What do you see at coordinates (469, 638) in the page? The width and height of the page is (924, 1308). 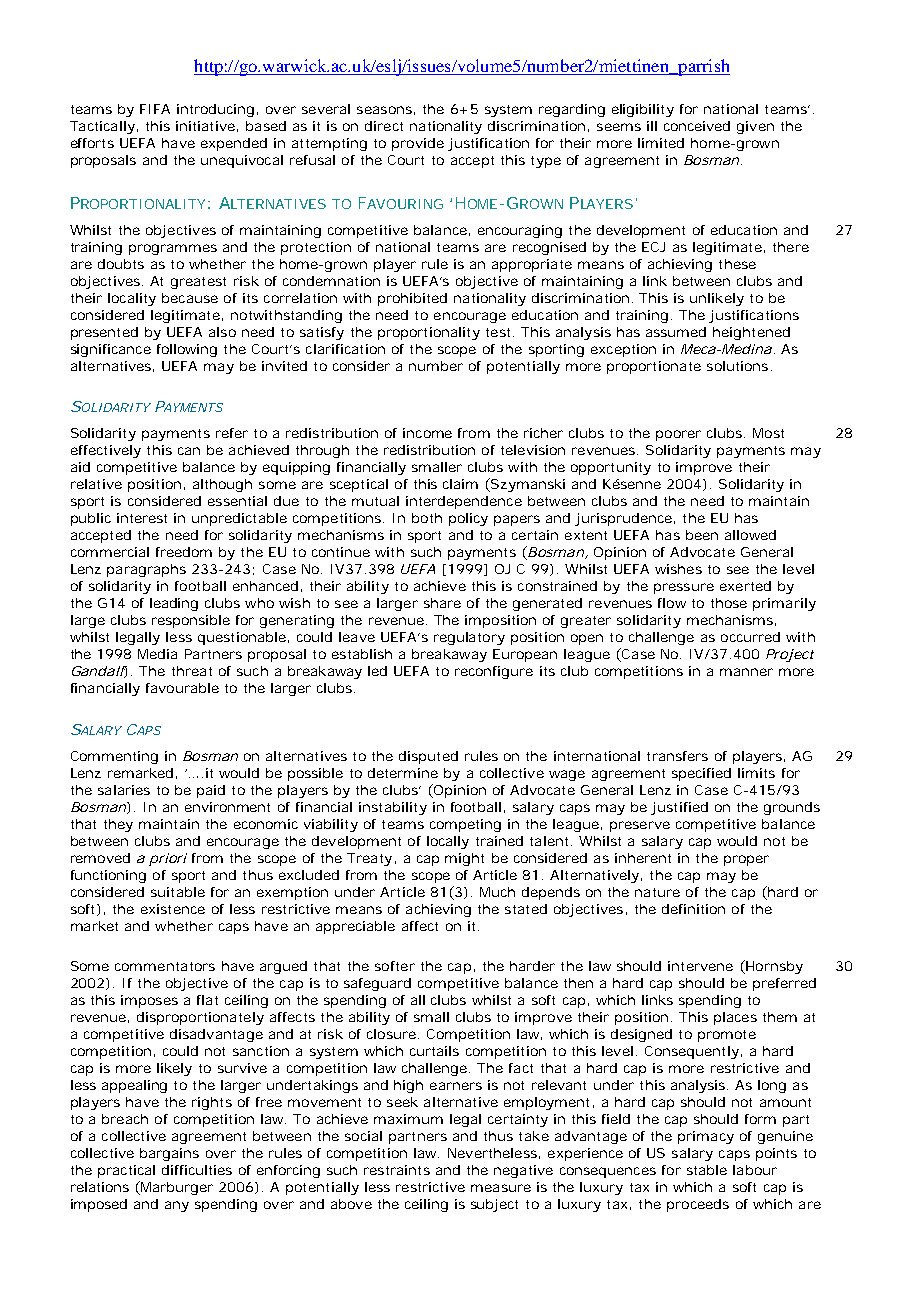 I see `regulatory` at bounding box center [469, 638].
